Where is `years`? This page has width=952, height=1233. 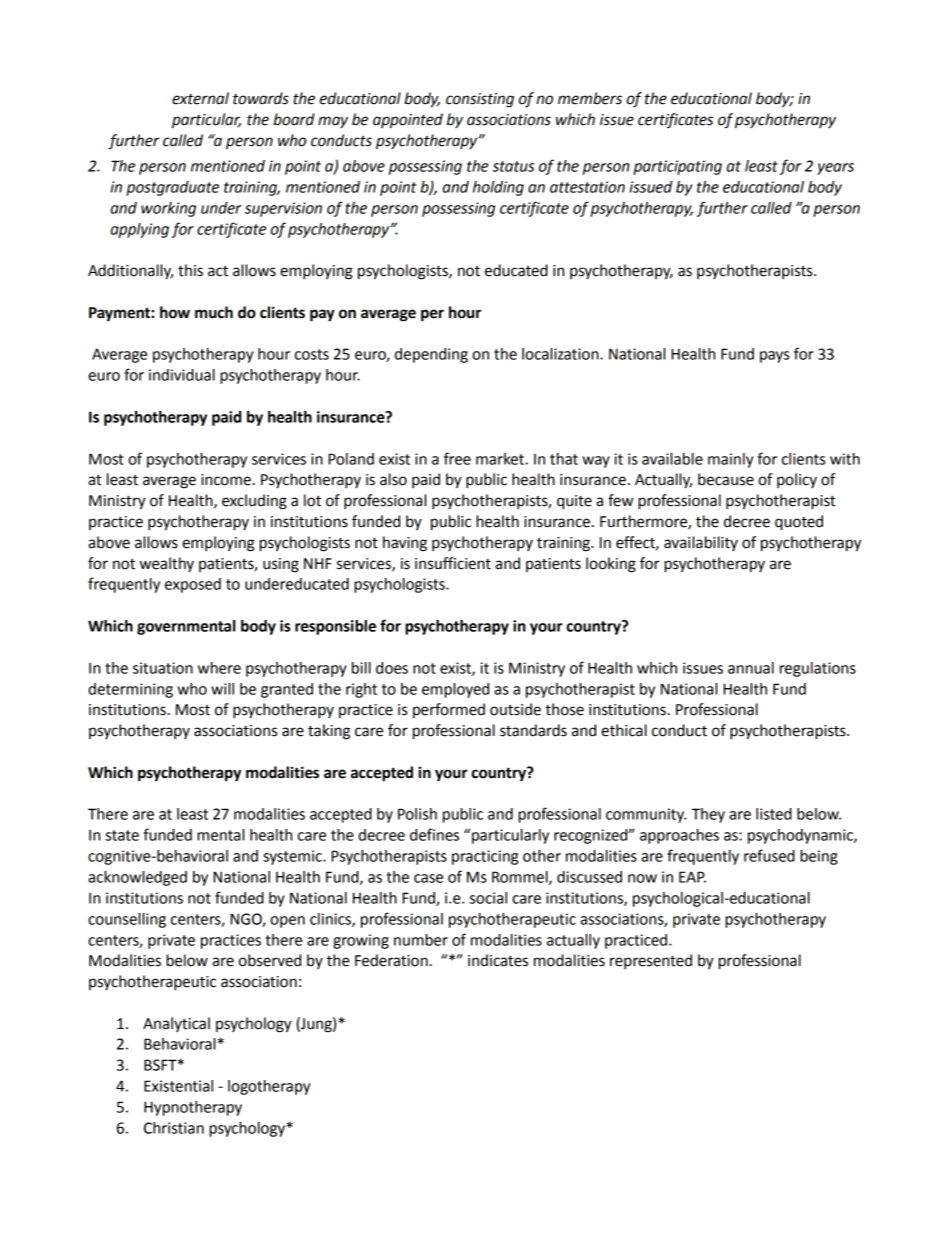
years is located at coordinates (835, 169).
